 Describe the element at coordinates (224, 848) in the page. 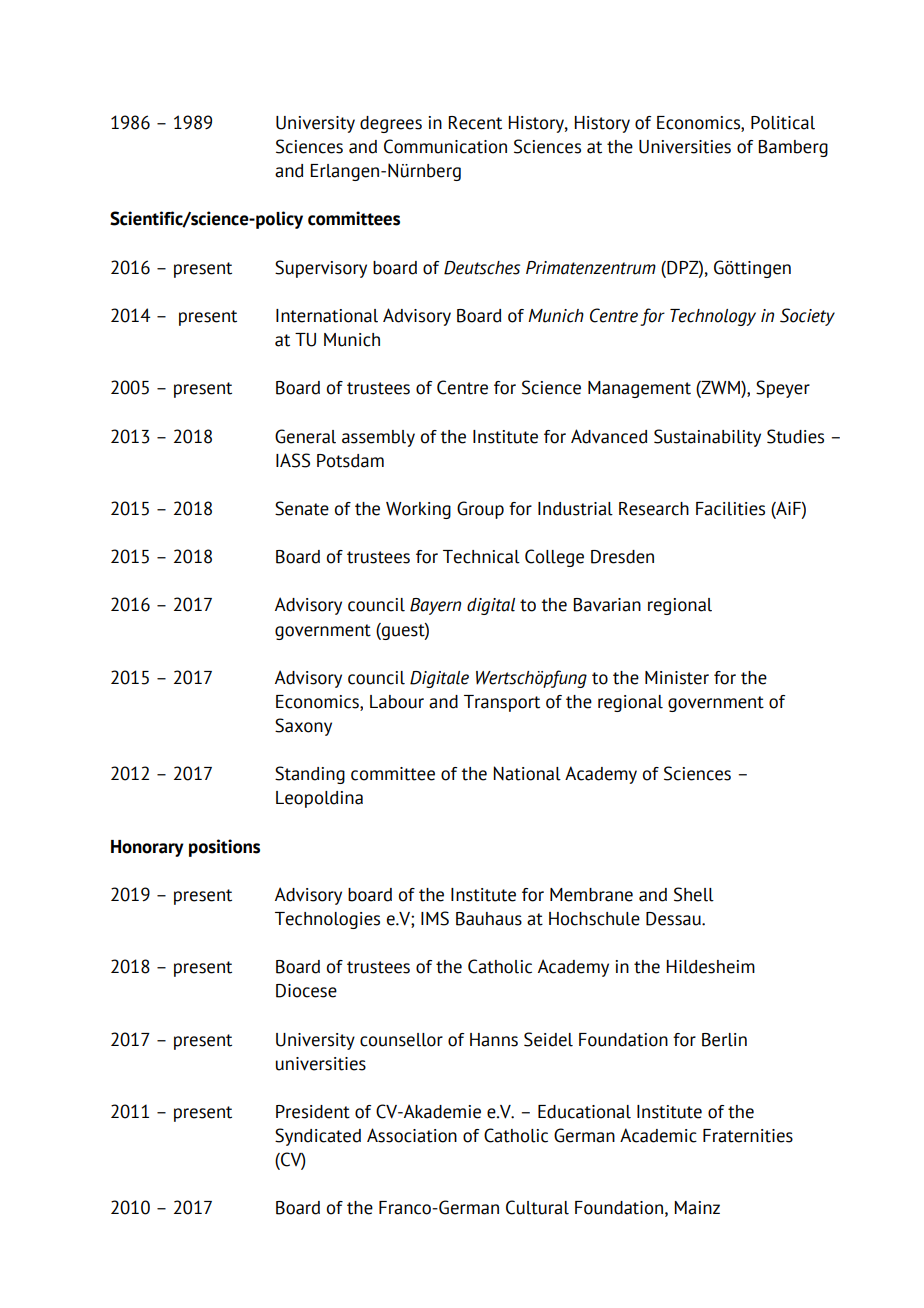

I see `positions` at that location.
